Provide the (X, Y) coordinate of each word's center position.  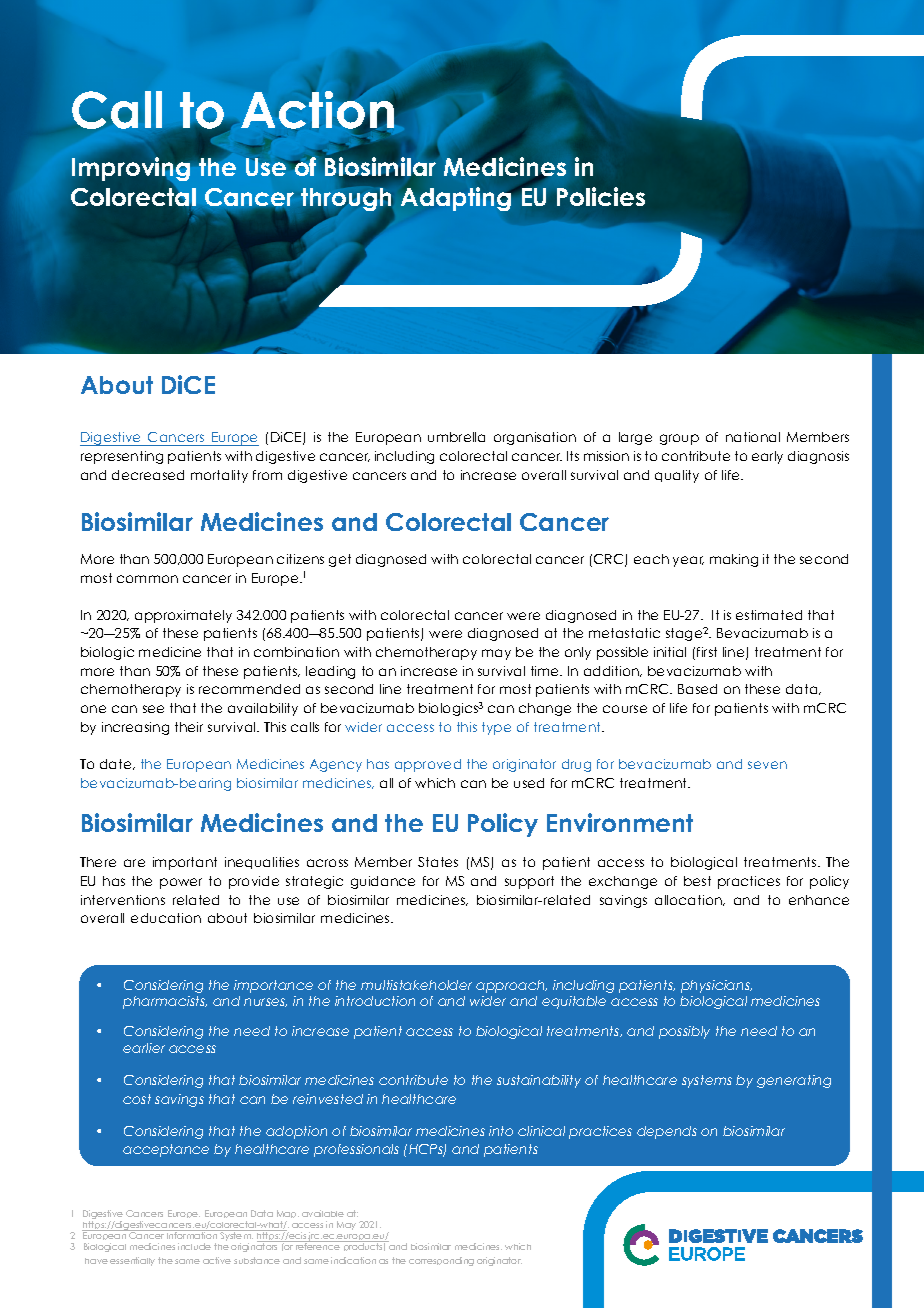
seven (767, 765)
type (496, 728)
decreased (148, 475)
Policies (601, 196)
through (346, 199)
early (767, 457)
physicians (716, 986)
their (189, 727)
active (217, 1260)
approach (511, 986)
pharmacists (165, 1002)
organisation (535, 438)
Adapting (457, 199)
